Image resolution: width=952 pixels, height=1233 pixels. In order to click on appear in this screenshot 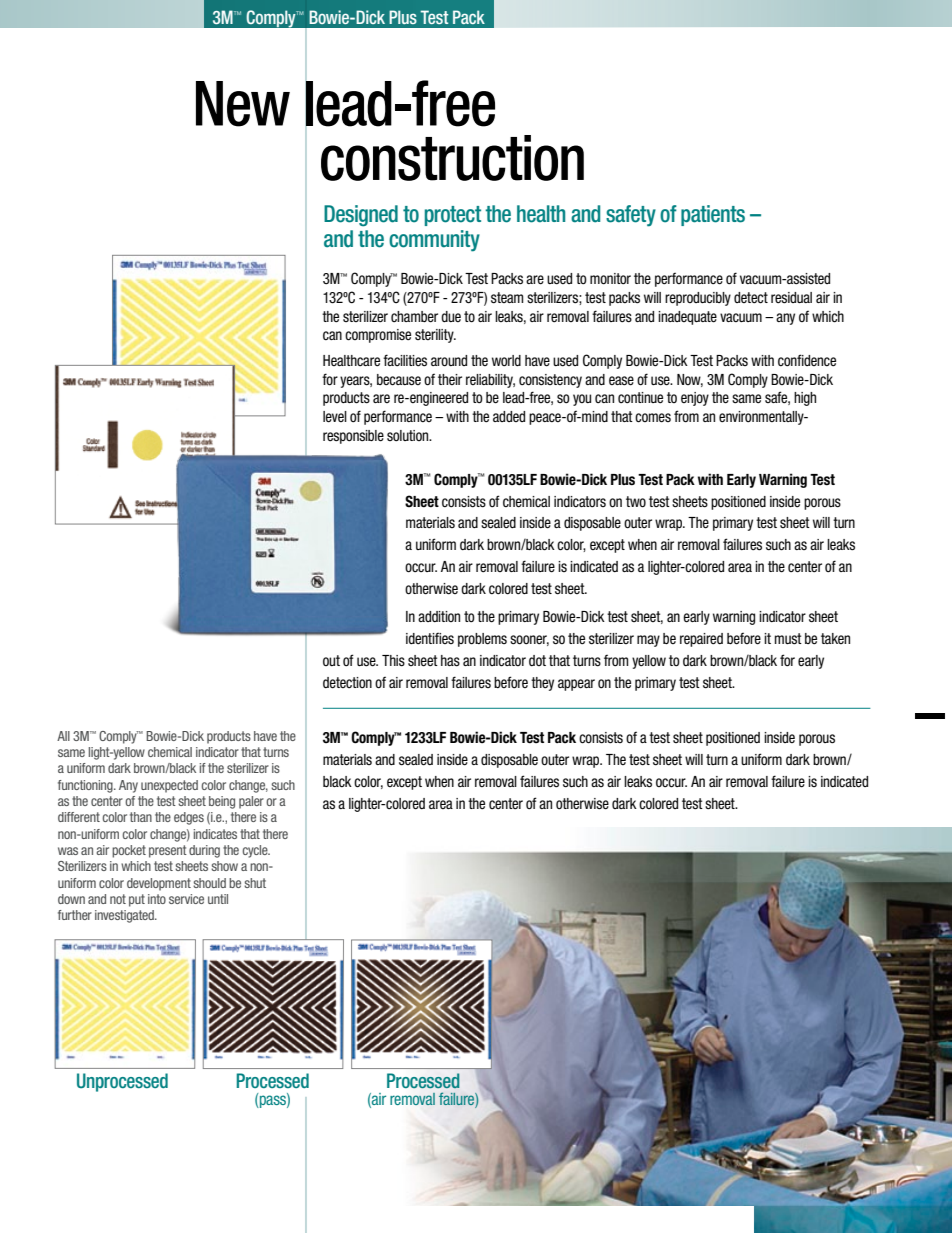, I will do `click(576, 685)`.
